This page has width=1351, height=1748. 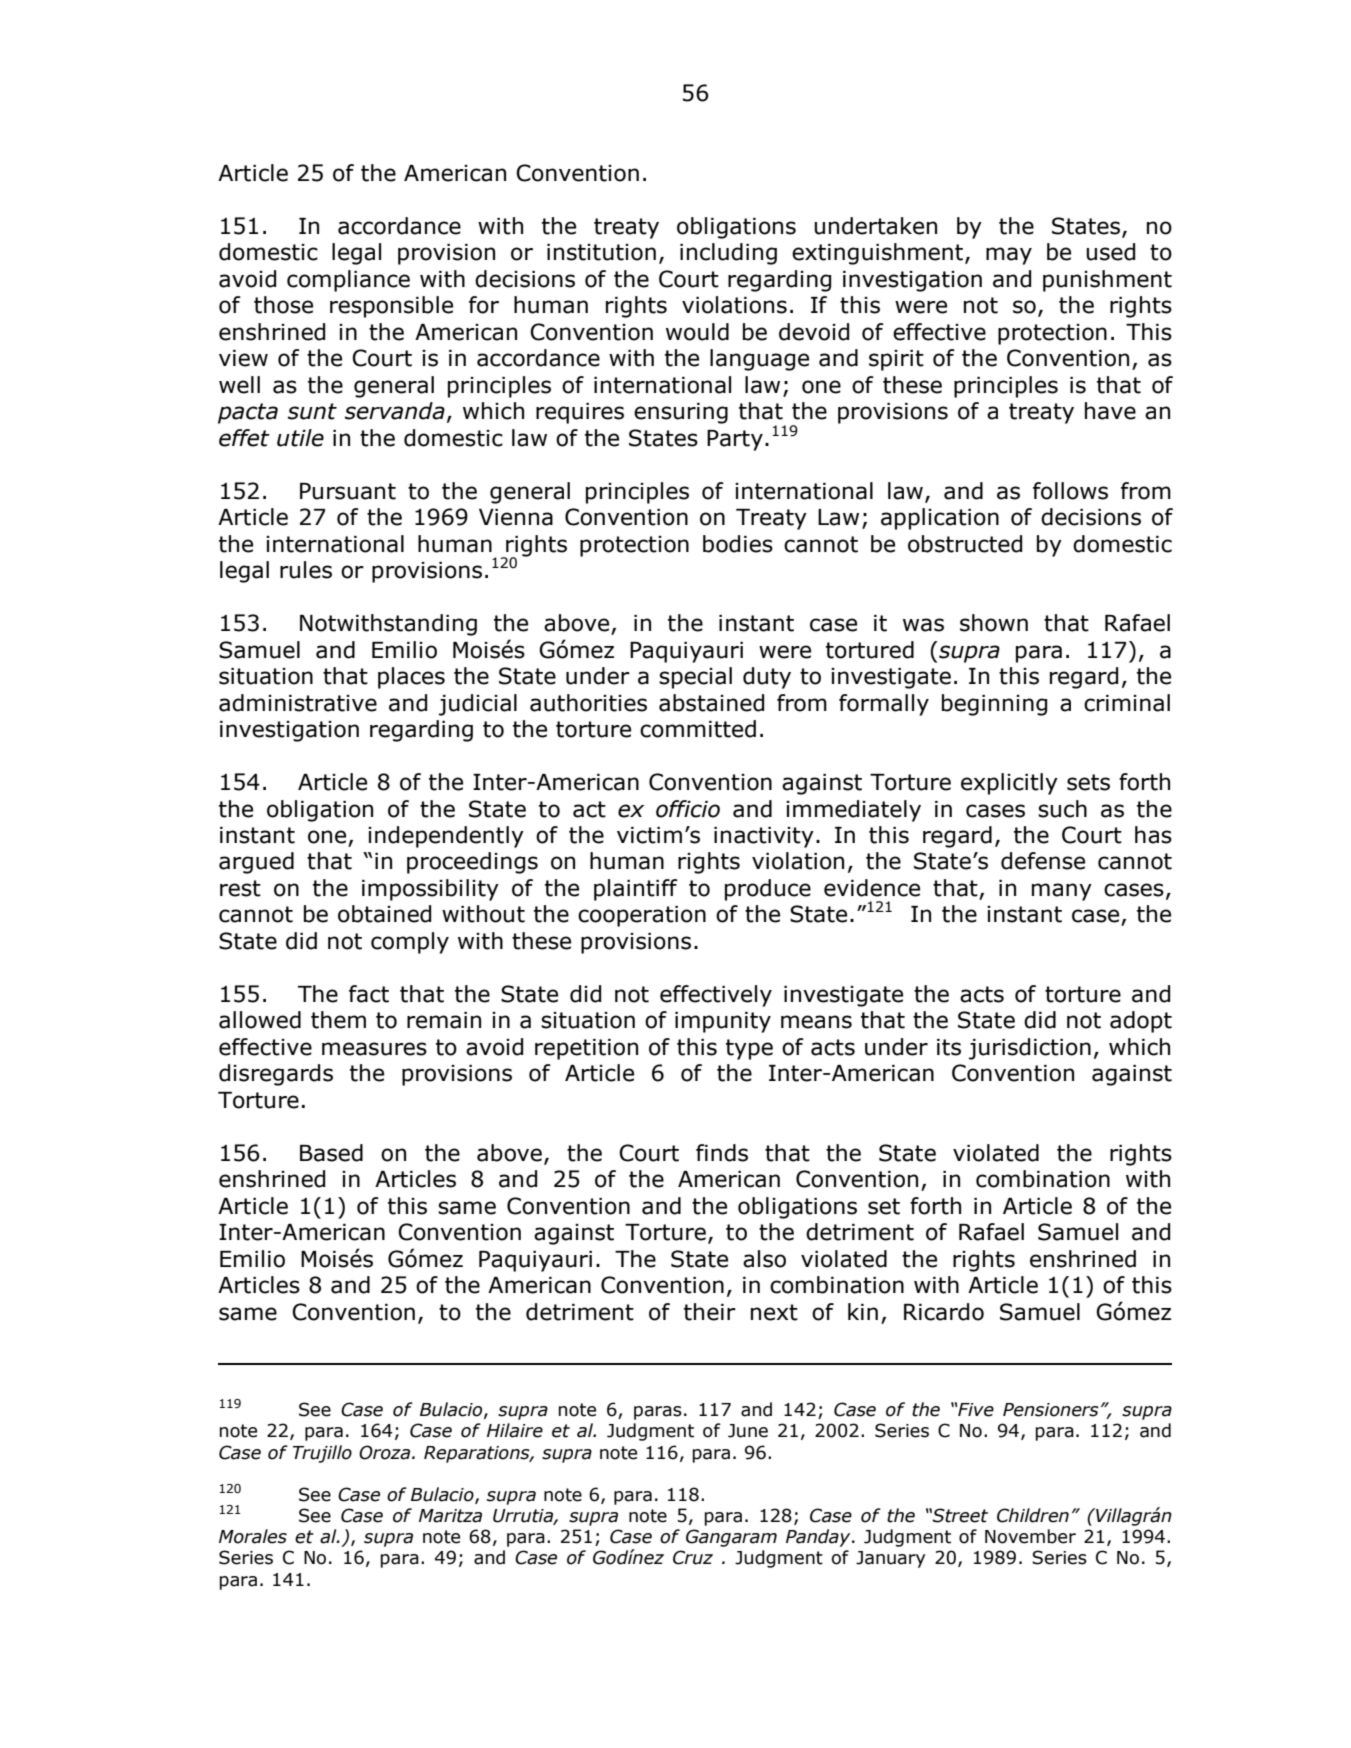 I want to click on would, so click(x=697, y=332).
